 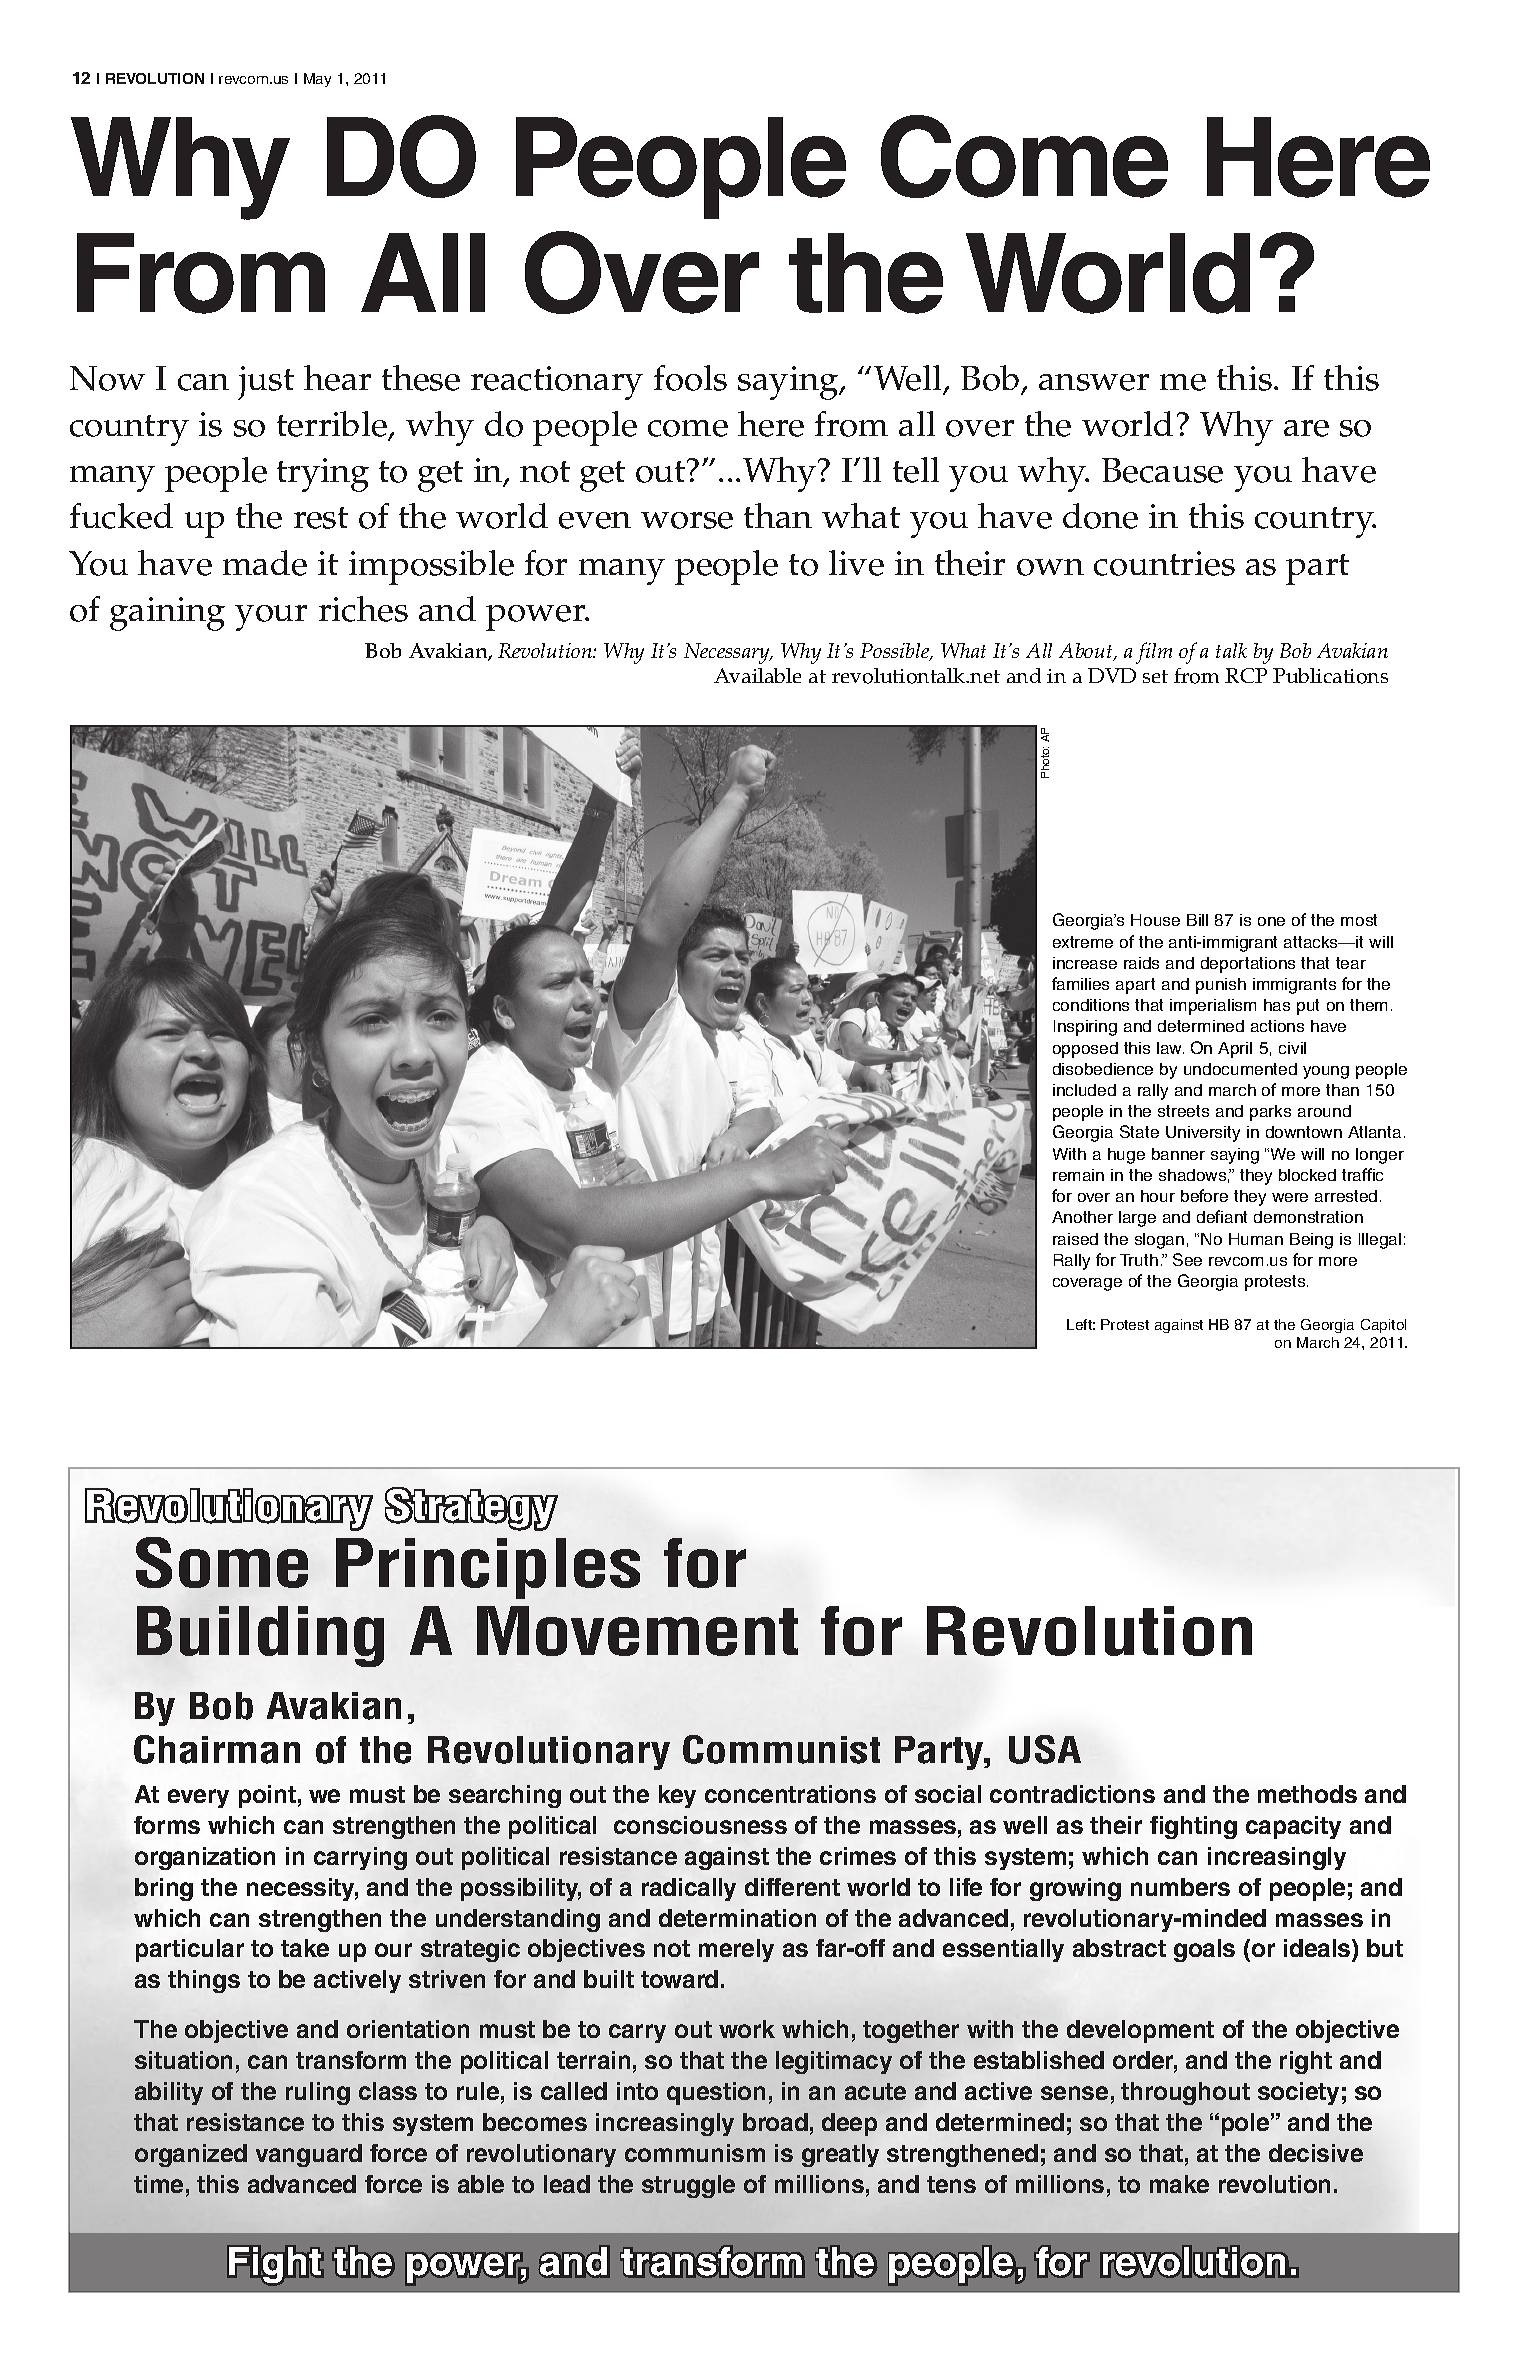 I want to click on remain, so click(x=1078, y=1175).
